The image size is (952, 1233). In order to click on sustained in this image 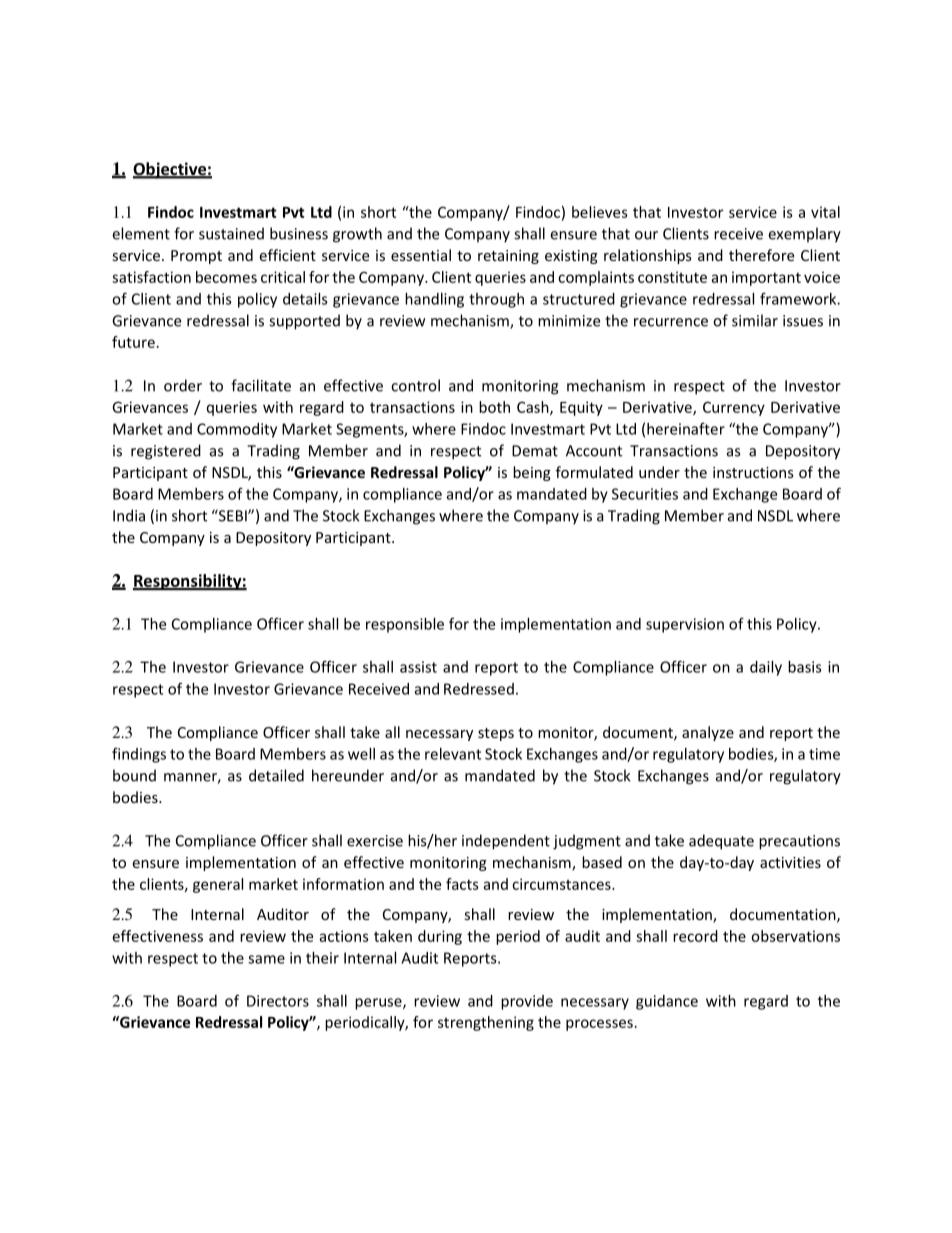, I will do `click(231, 233)`.
